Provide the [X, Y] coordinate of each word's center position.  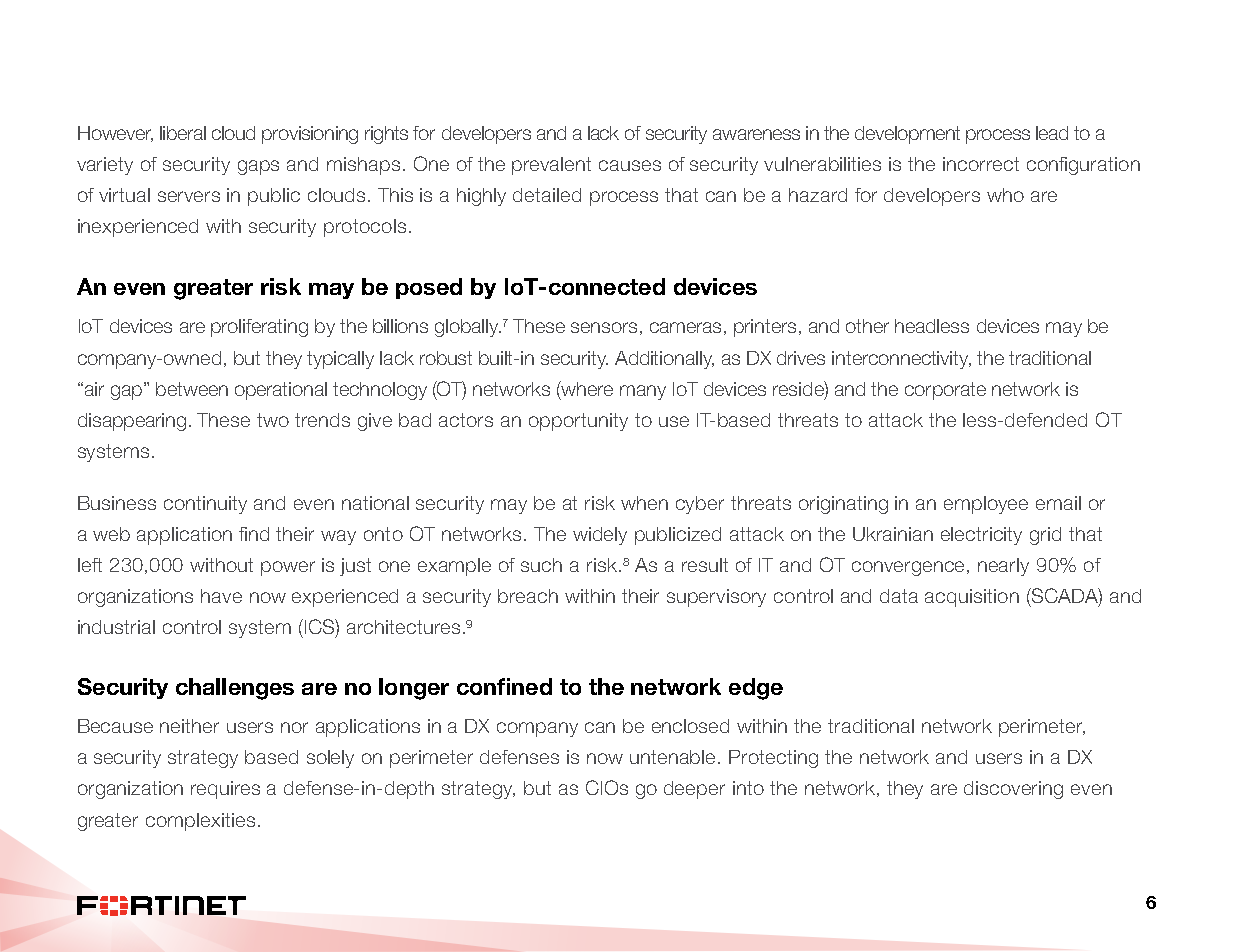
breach [528, 596]
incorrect [981, 164]
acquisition [972, 598]
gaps [258, 167]
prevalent [551, 166]
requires [225, 790]
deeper [694, 790]
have [221, 596]
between [192, 389]
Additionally [664, 360]
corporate [945, 391]
